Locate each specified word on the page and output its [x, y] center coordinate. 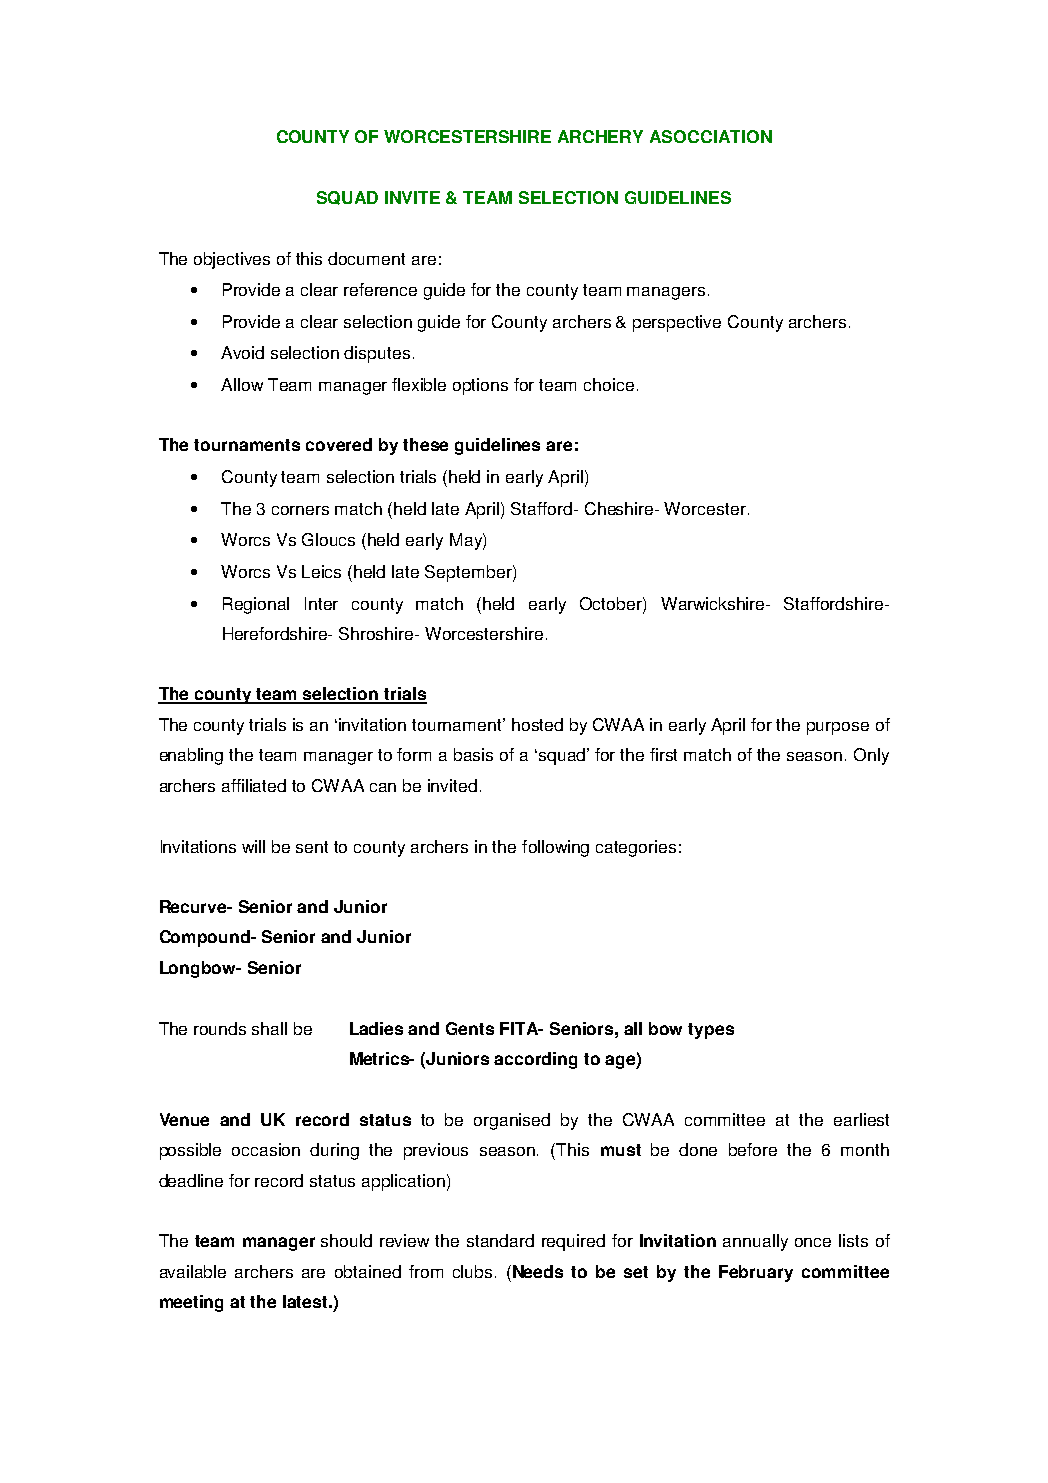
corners [300, 510]
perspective [677, 323]
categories [636, 848]
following [555, 848]
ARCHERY [600, 136]
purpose [838, 728]
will [253, 846]
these [425, 444]
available [193, 1271]
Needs [536, 1271]
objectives [232, 260]
